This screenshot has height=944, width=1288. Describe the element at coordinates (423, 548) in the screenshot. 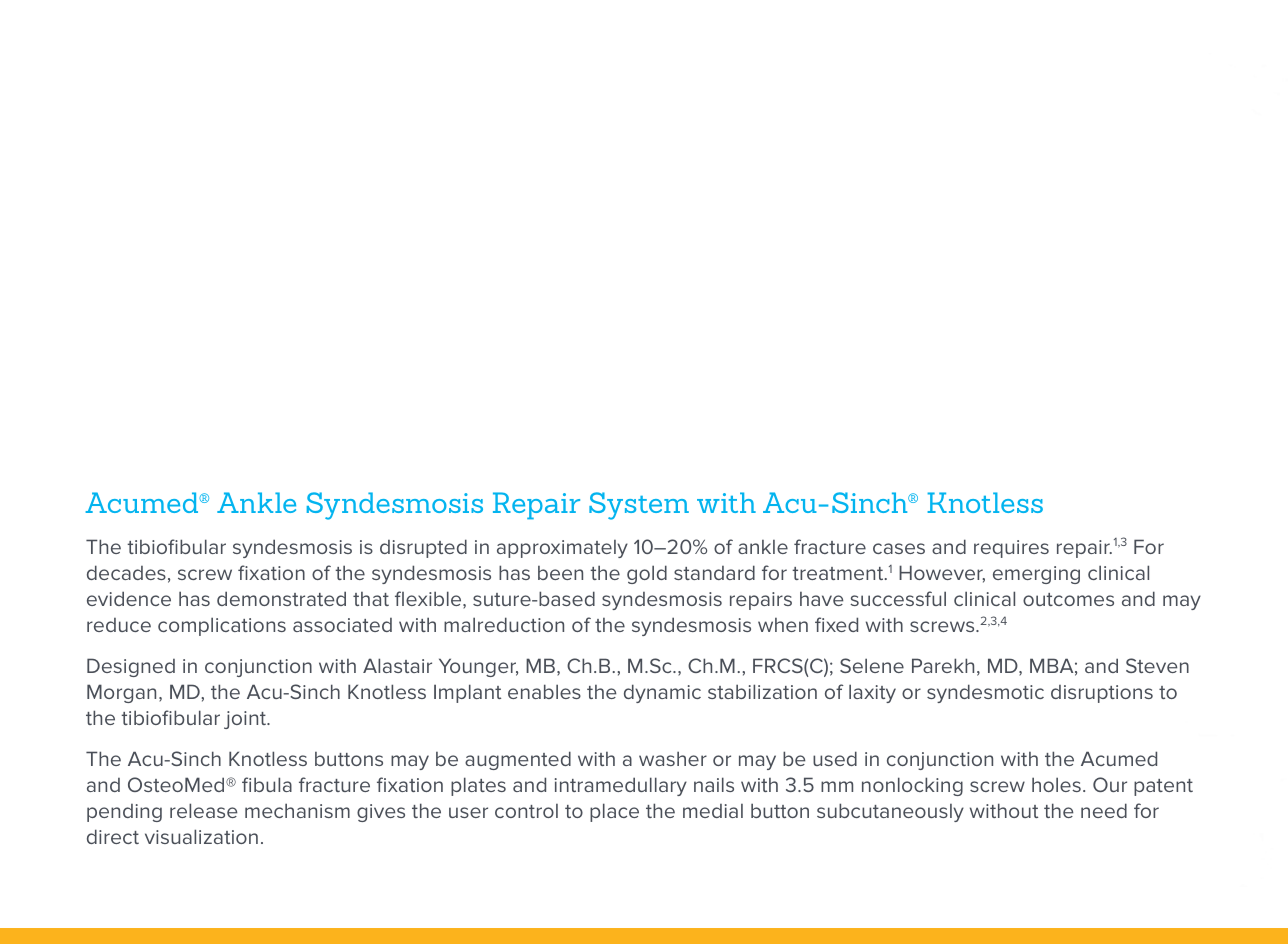

I see `disrupted` at that location.
